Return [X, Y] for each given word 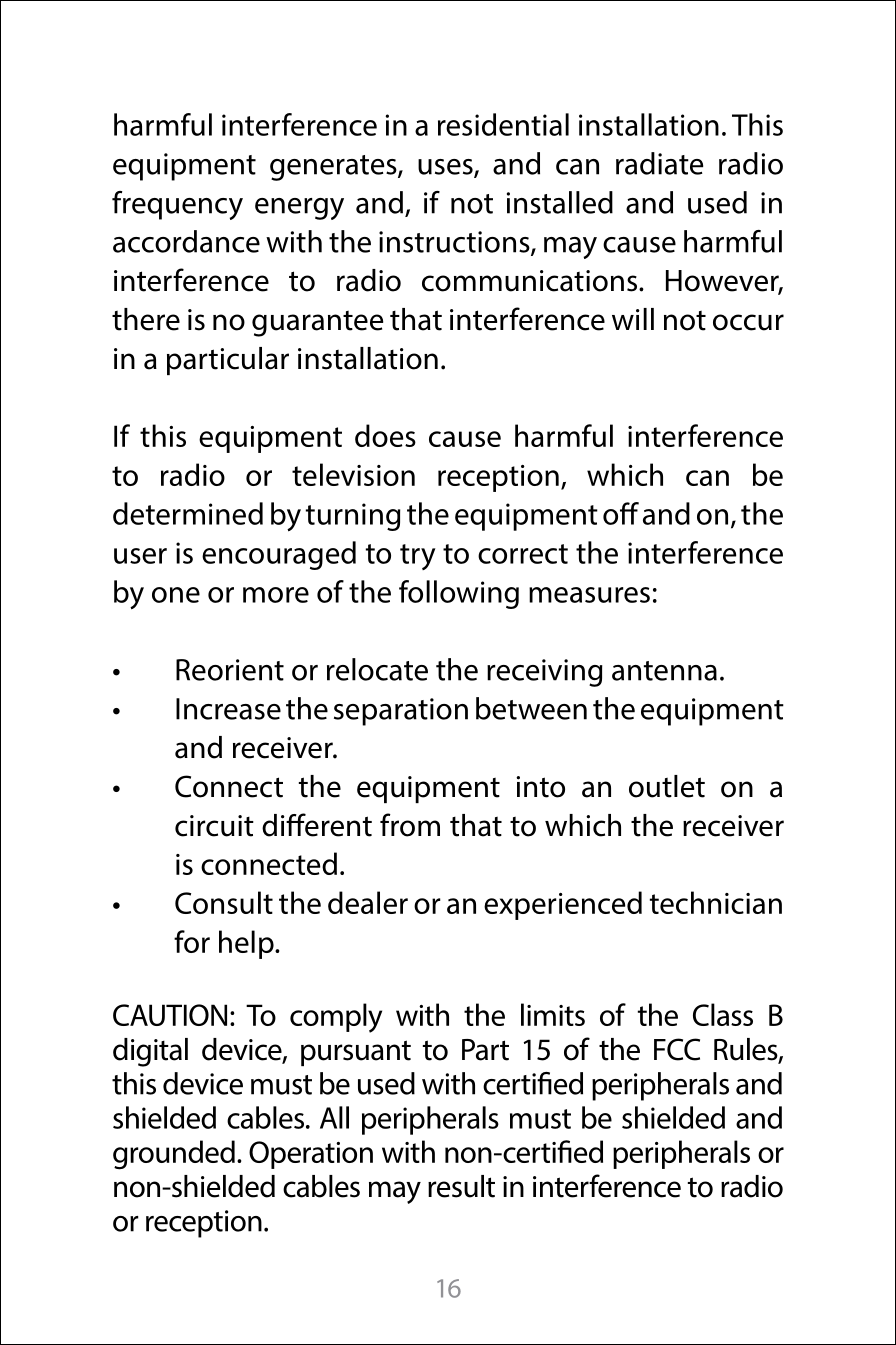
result [461, 1186]
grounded [174, 1155]
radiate [659, 163]
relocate [377, 669]
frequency [177, 205]
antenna [664, 671]
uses [446, 168]
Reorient [230, 670]
